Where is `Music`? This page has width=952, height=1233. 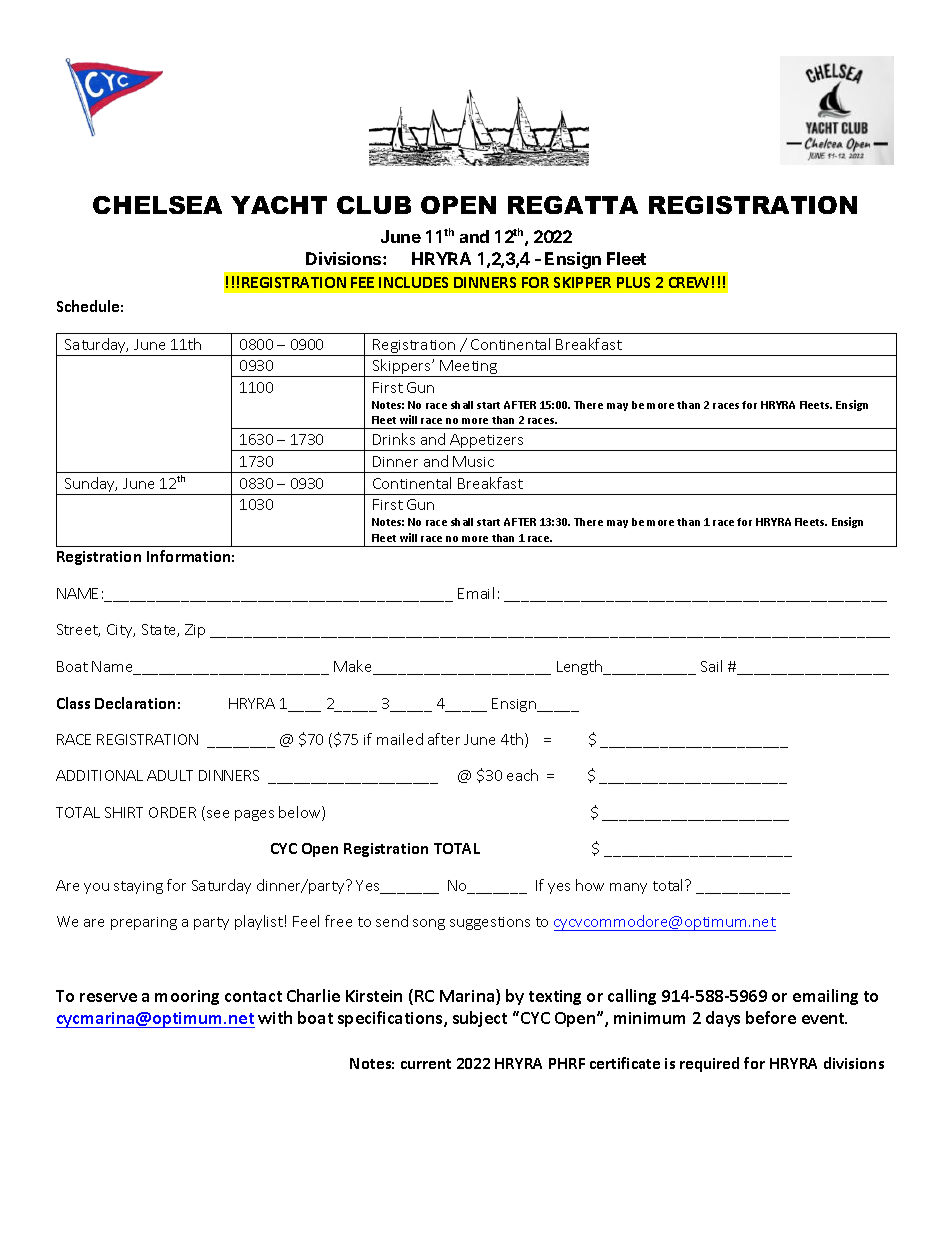
Music is located at coordinates (473, 461).
